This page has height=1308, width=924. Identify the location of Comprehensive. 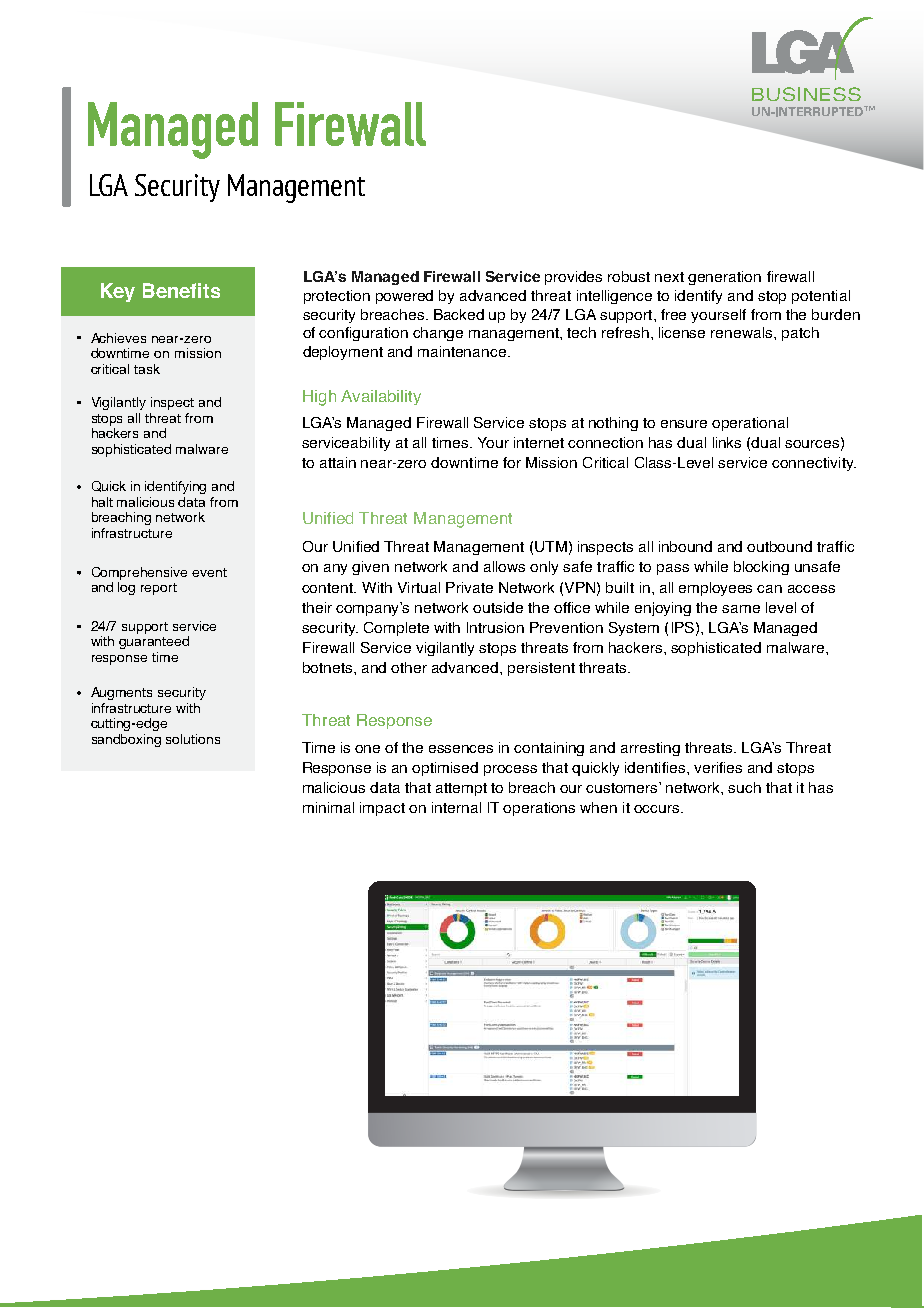
(139, 573).
